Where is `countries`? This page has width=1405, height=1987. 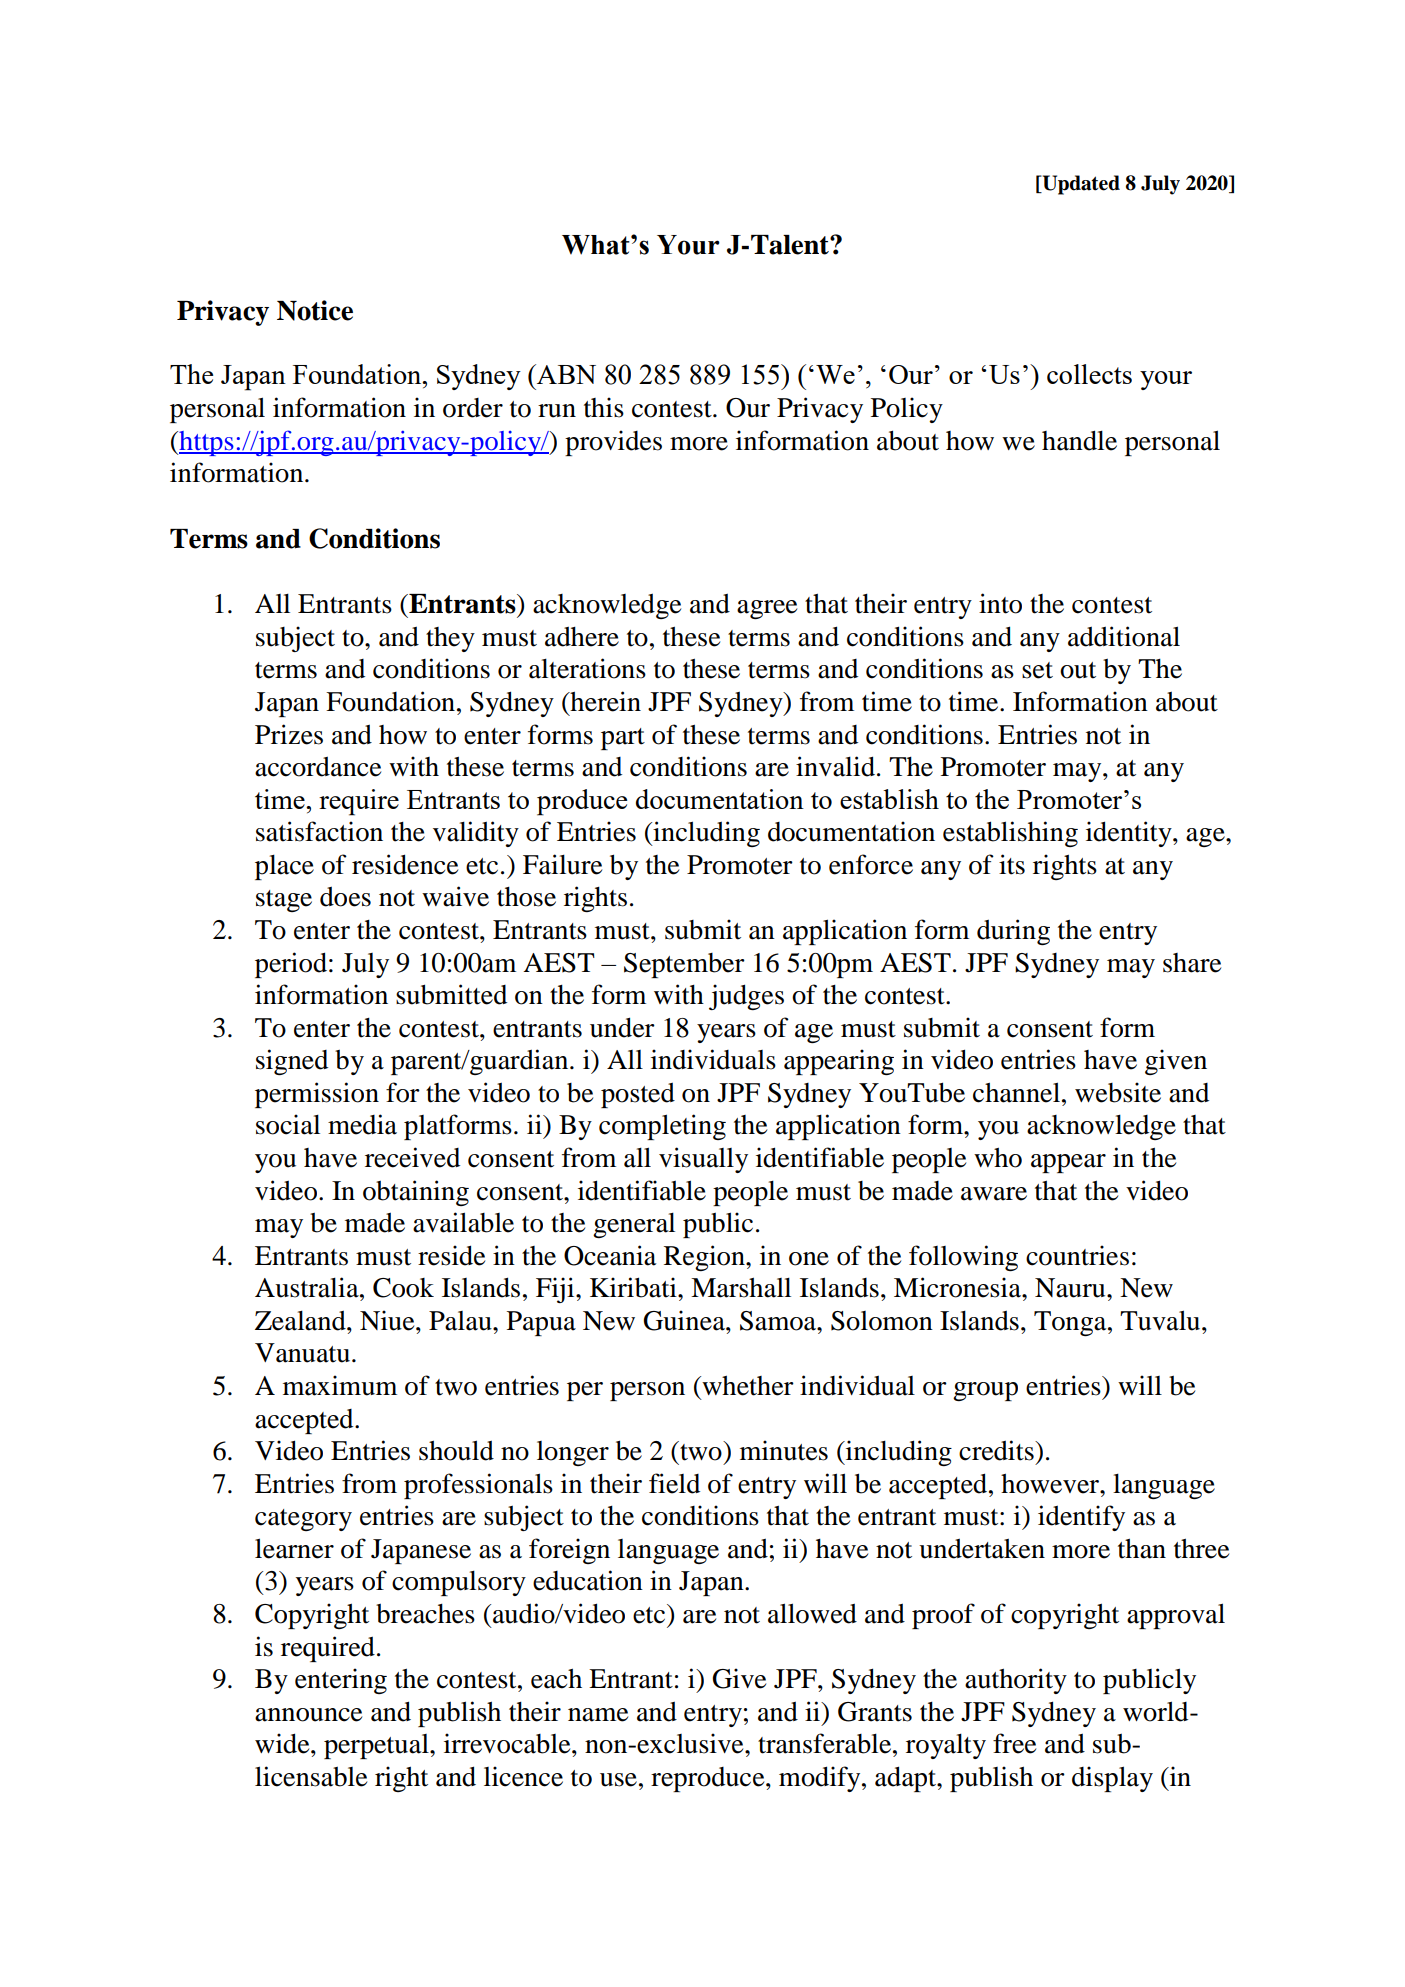
countries is located at coordinates (1077, 1255).
